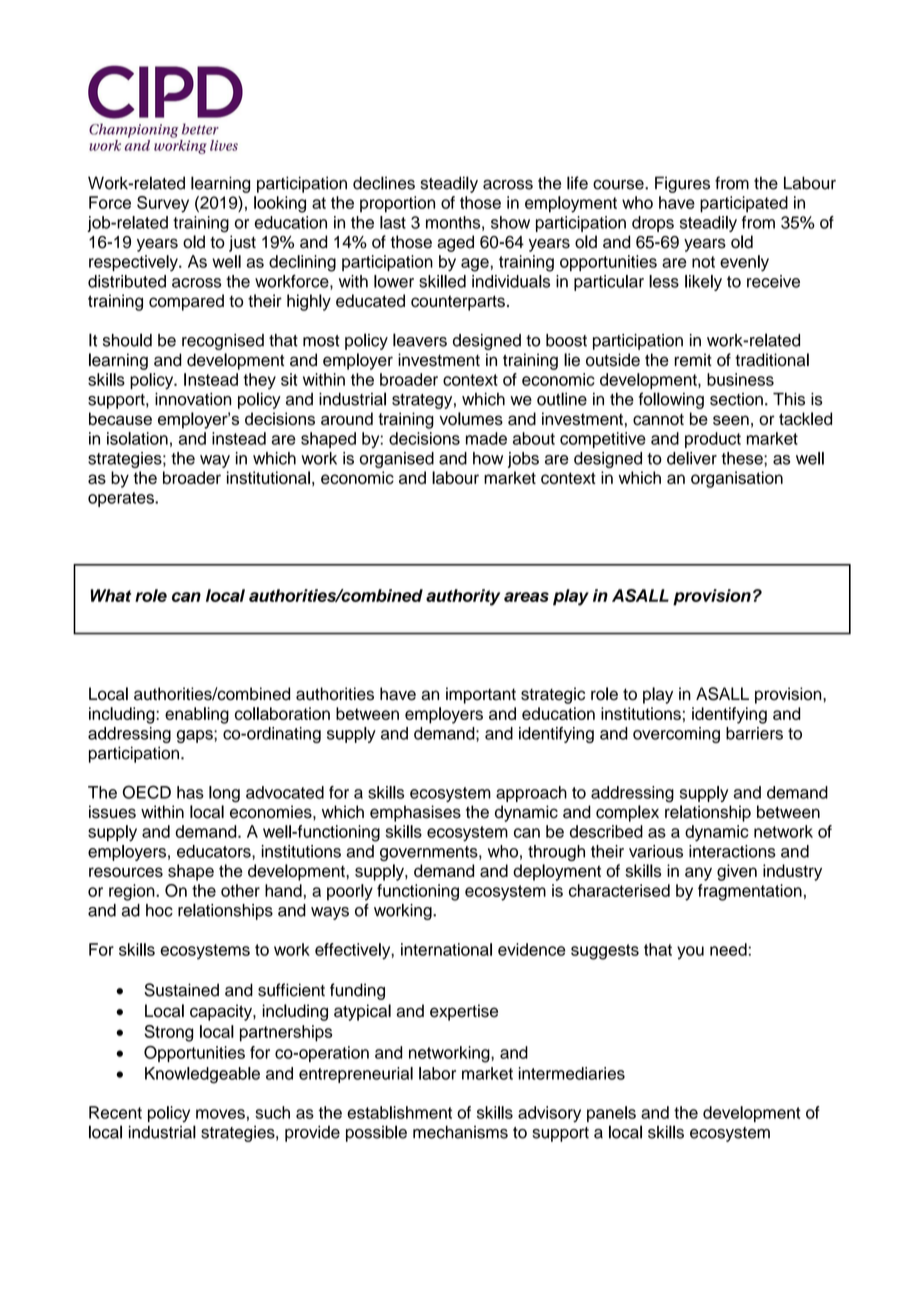  Describe the element at coordinates (455, 243) in the page. I see `aged` at that location.
